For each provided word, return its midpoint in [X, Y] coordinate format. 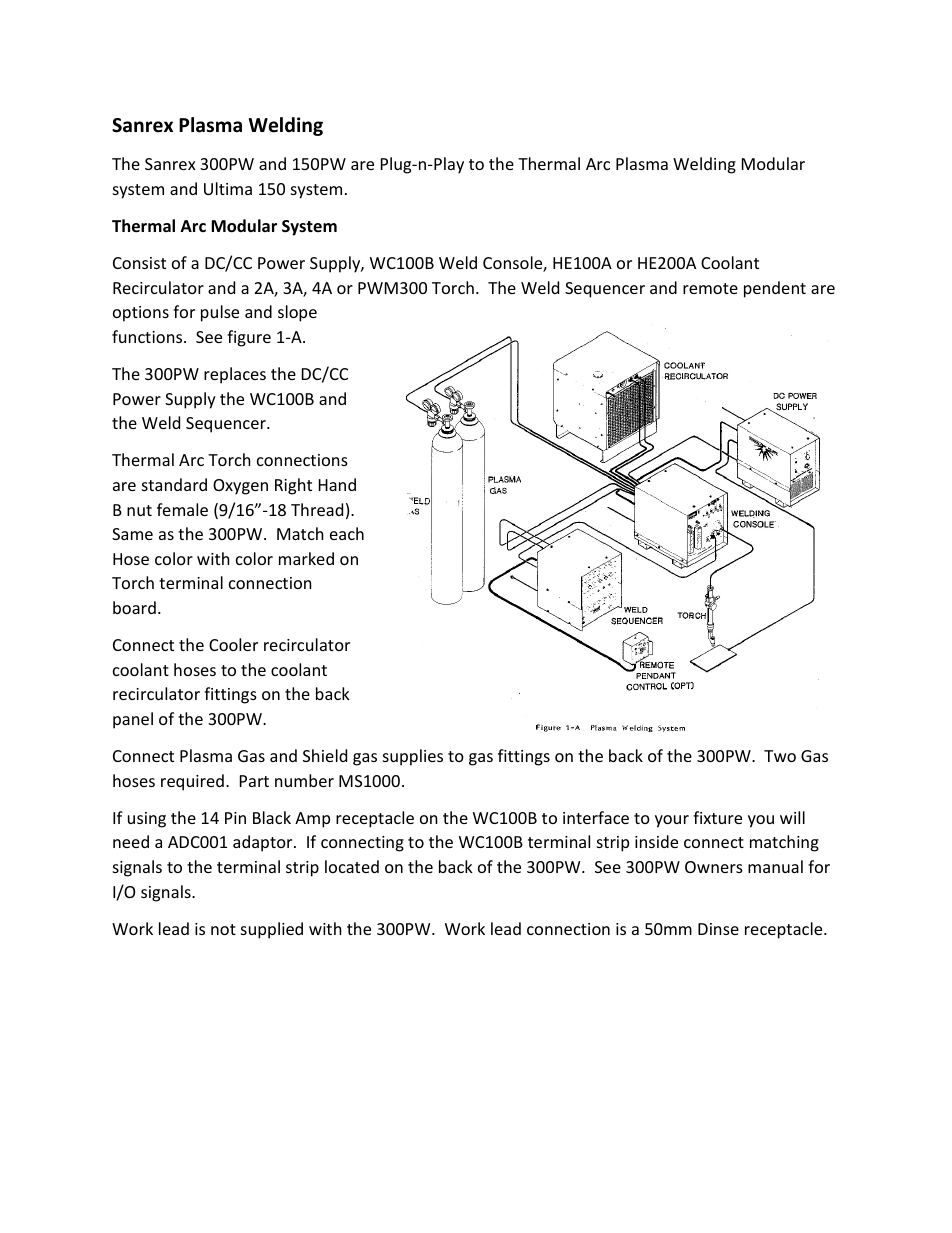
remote [710, 288]
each [347, 533]
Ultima [228, 188]
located [352, 866]
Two [780, 756]
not [223, 929]
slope [297, 313]
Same [132, 534]
